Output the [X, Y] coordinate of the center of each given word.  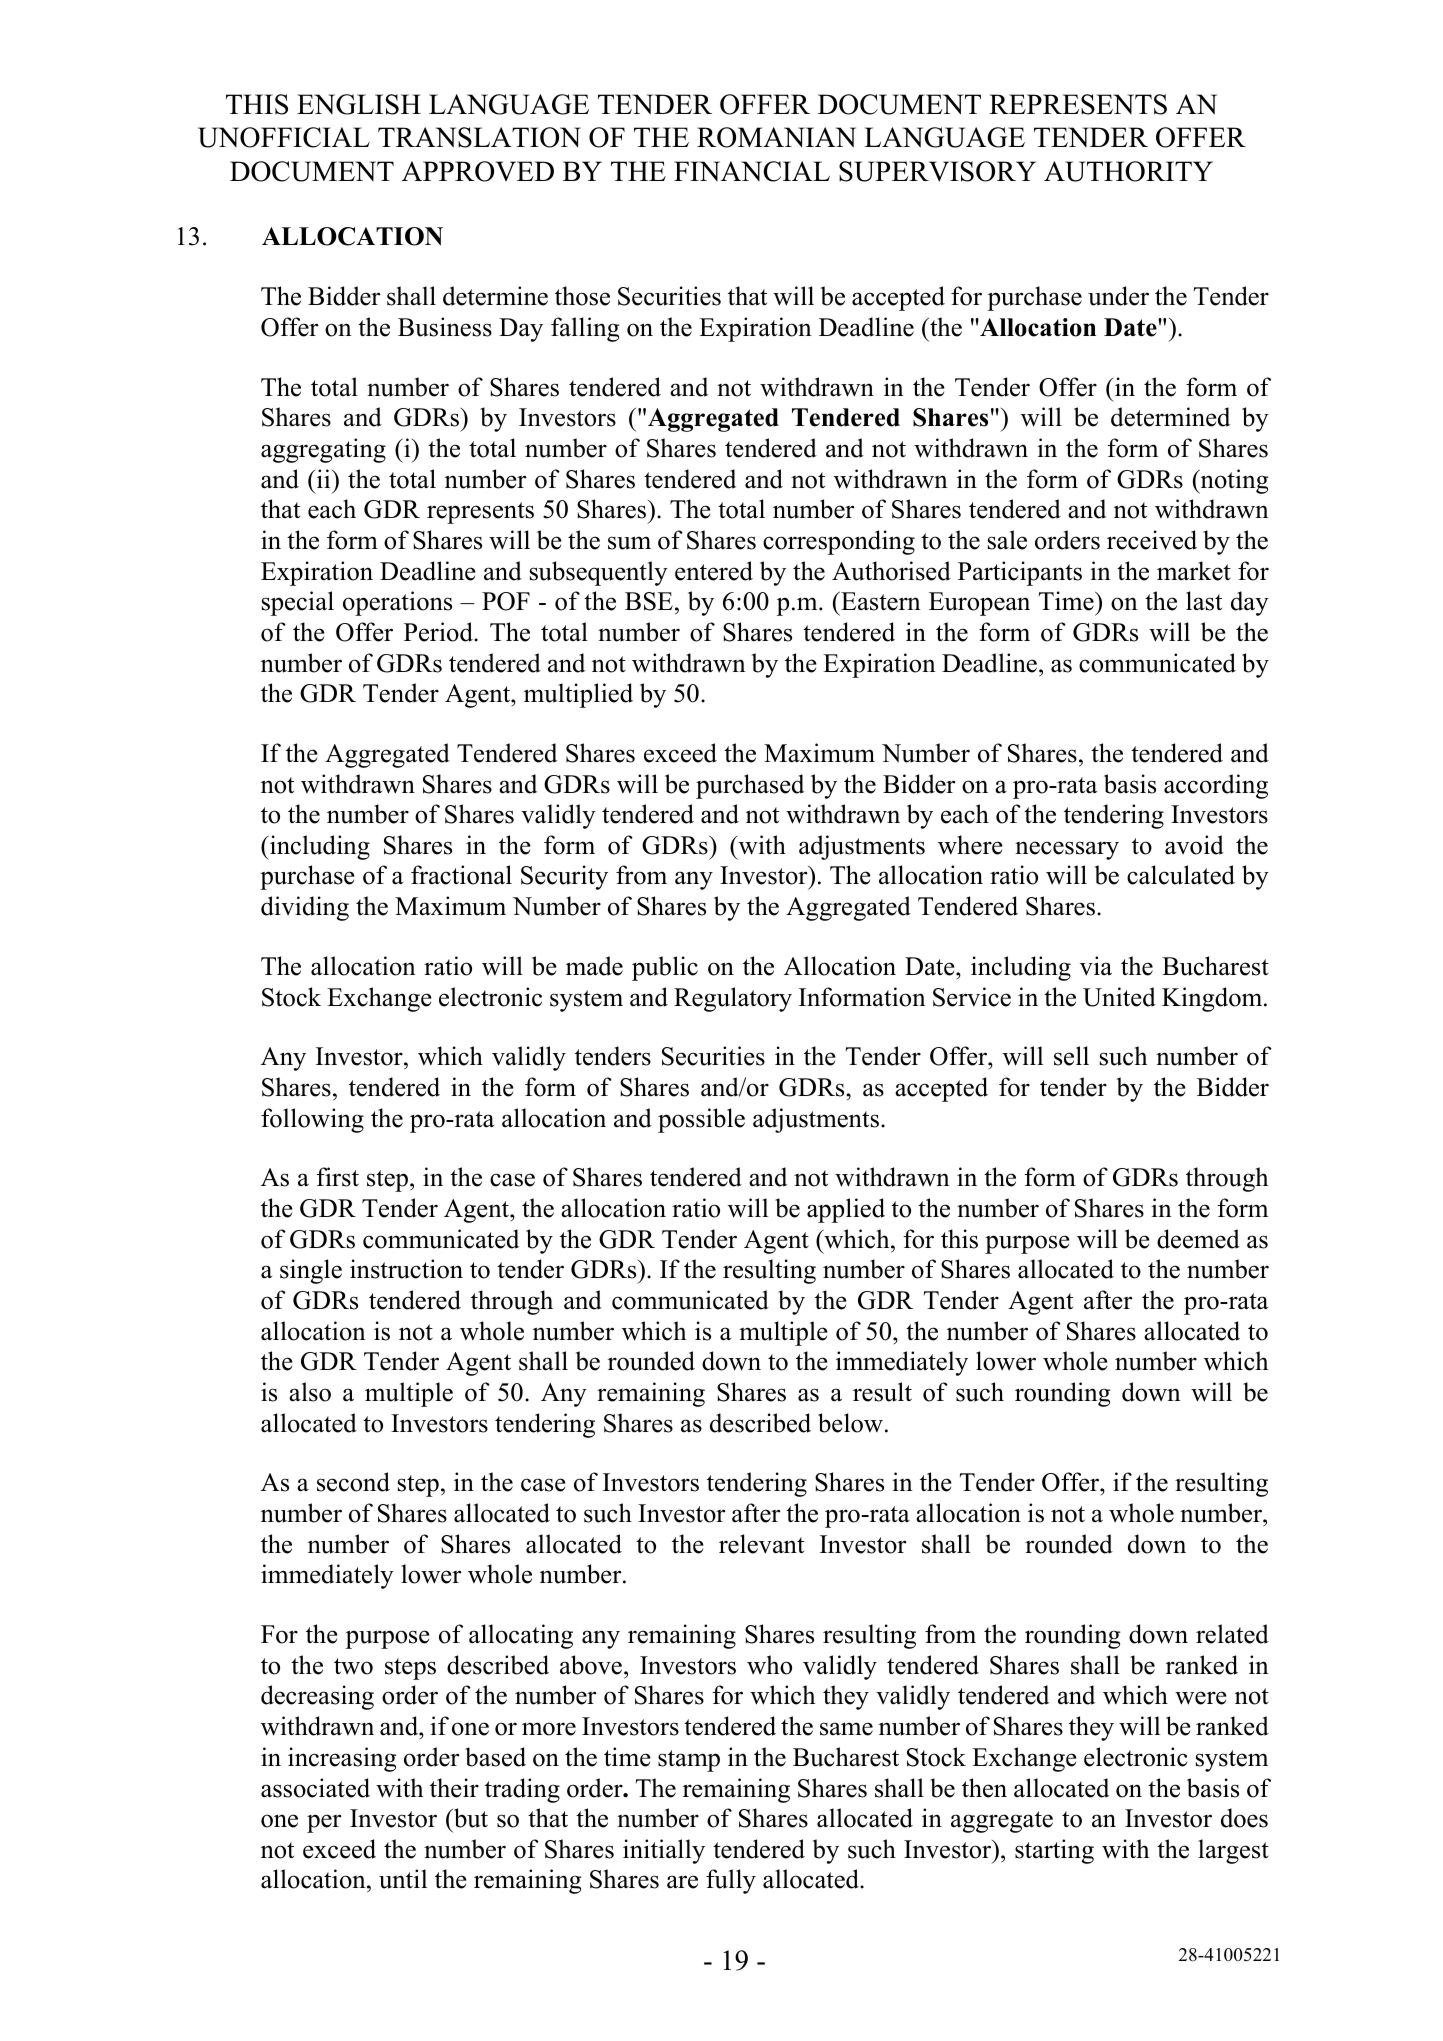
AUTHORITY [1128, 171]
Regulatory [733, 999]
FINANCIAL [752, 171]
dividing [305, 908]
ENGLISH [359, 104]
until [403, 1879]
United [1119, 997]
